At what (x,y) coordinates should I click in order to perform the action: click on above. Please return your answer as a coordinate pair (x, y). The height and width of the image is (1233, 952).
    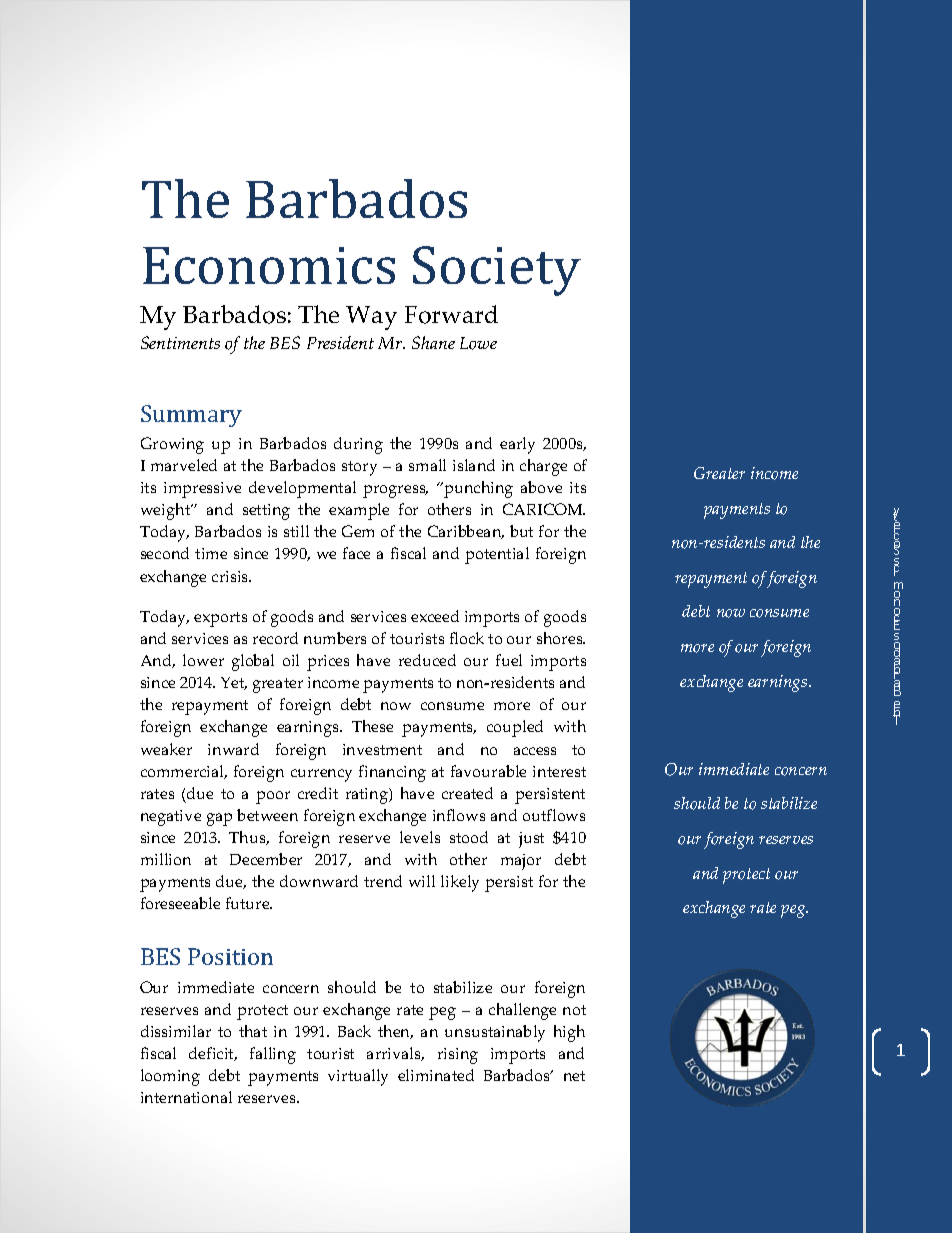
    Looking at the image, I should click on (541, 487).
